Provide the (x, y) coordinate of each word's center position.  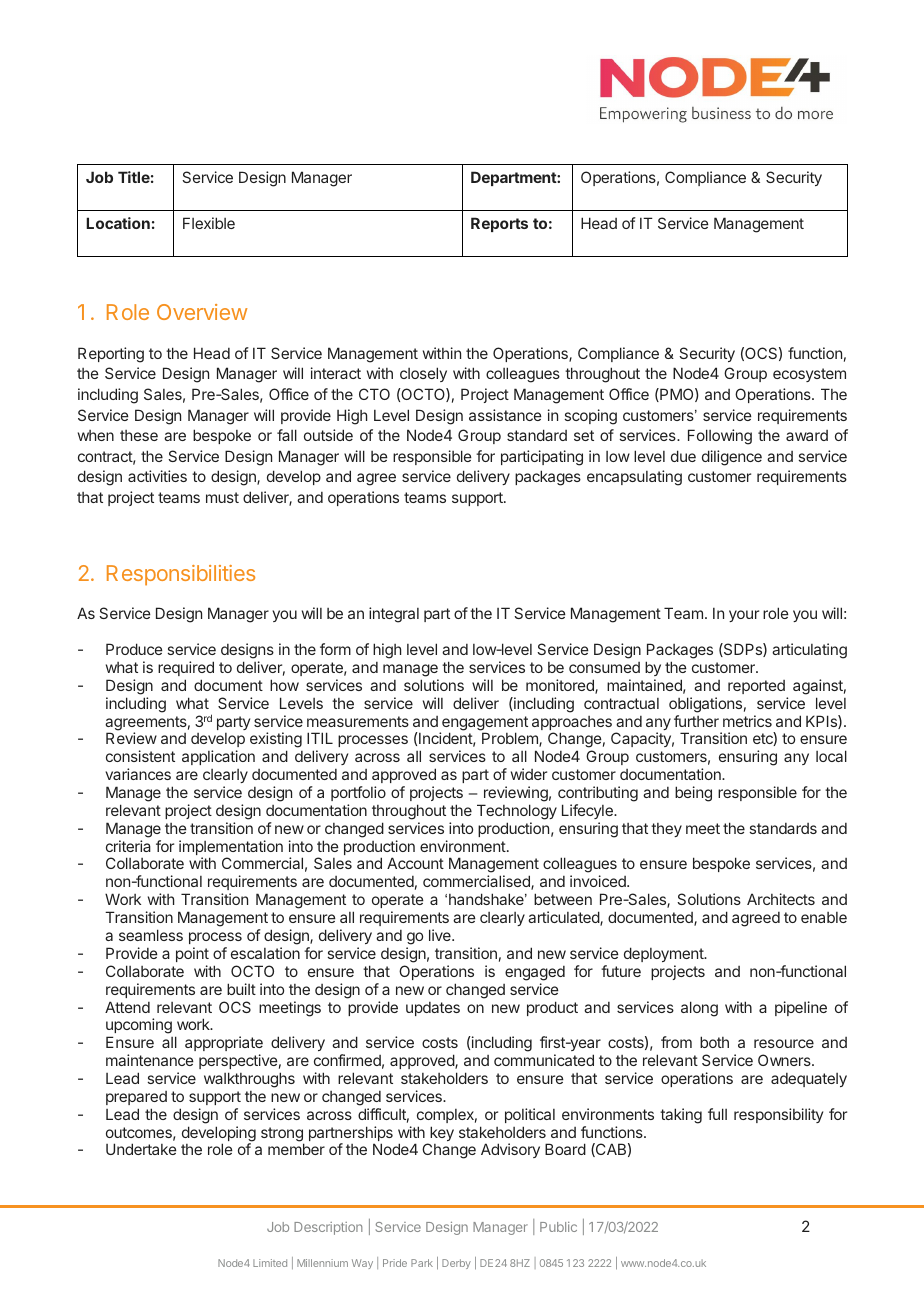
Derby (456, 1264)
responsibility (778, 1115)
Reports (499, 224)
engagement (484, 724)
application (218, 757)
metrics (747, 721)
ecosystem (809, 375)
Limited (270, 1263)
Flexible (209, 223)
